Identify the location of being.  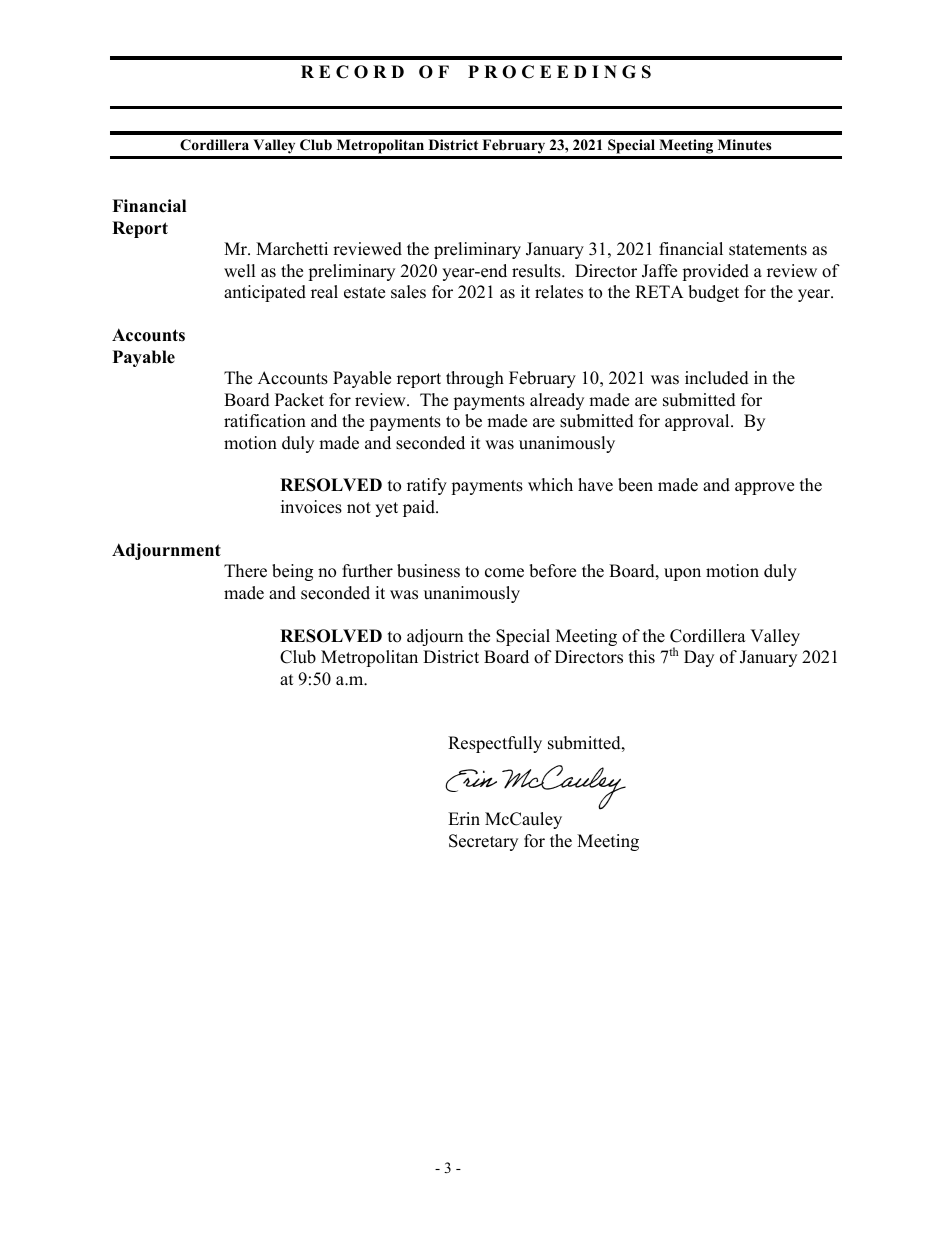
(292, 572).
